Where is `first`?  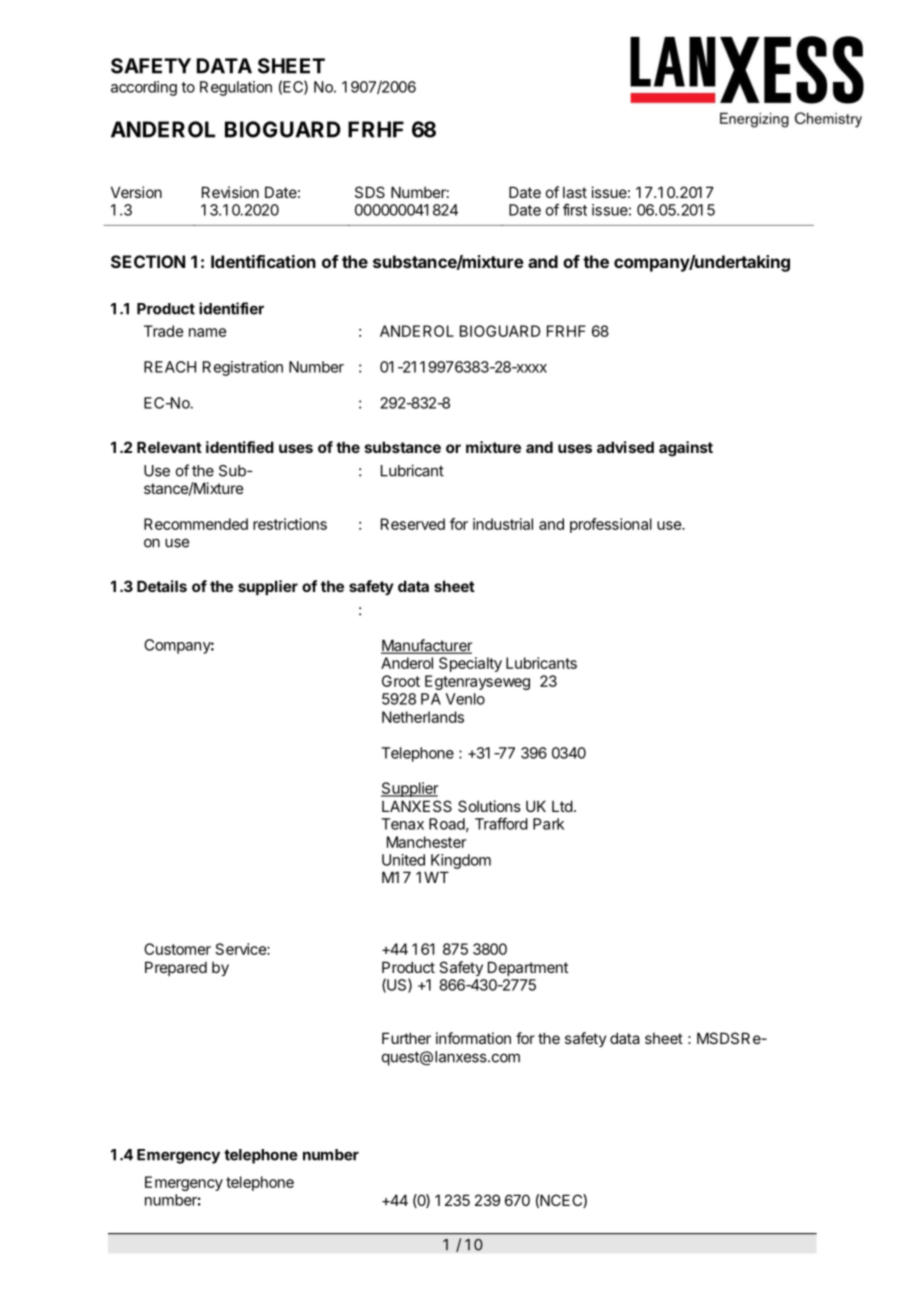 first is located at coordinates (575, 210).
